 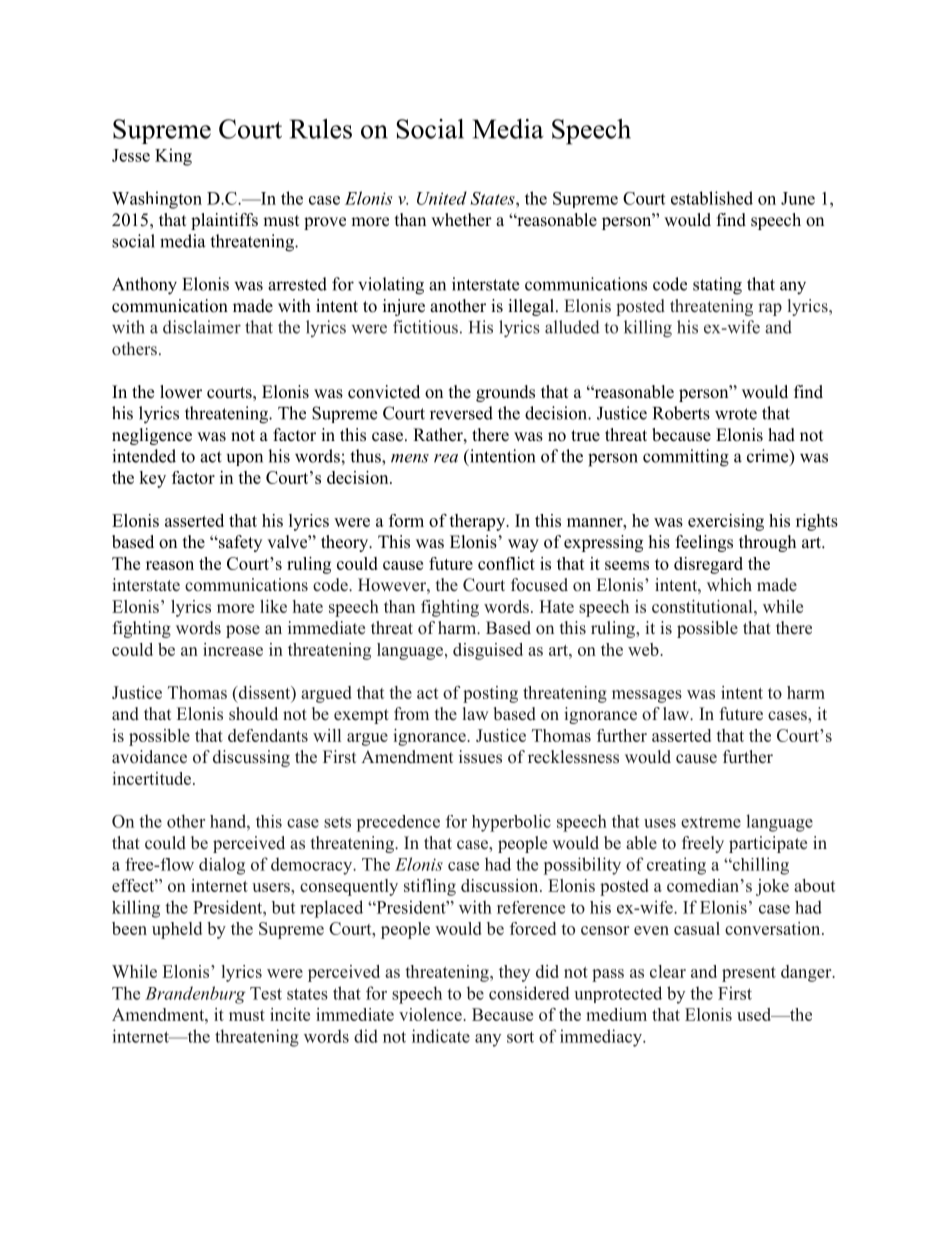 I want to click on United, so click(x=442, y=198).
